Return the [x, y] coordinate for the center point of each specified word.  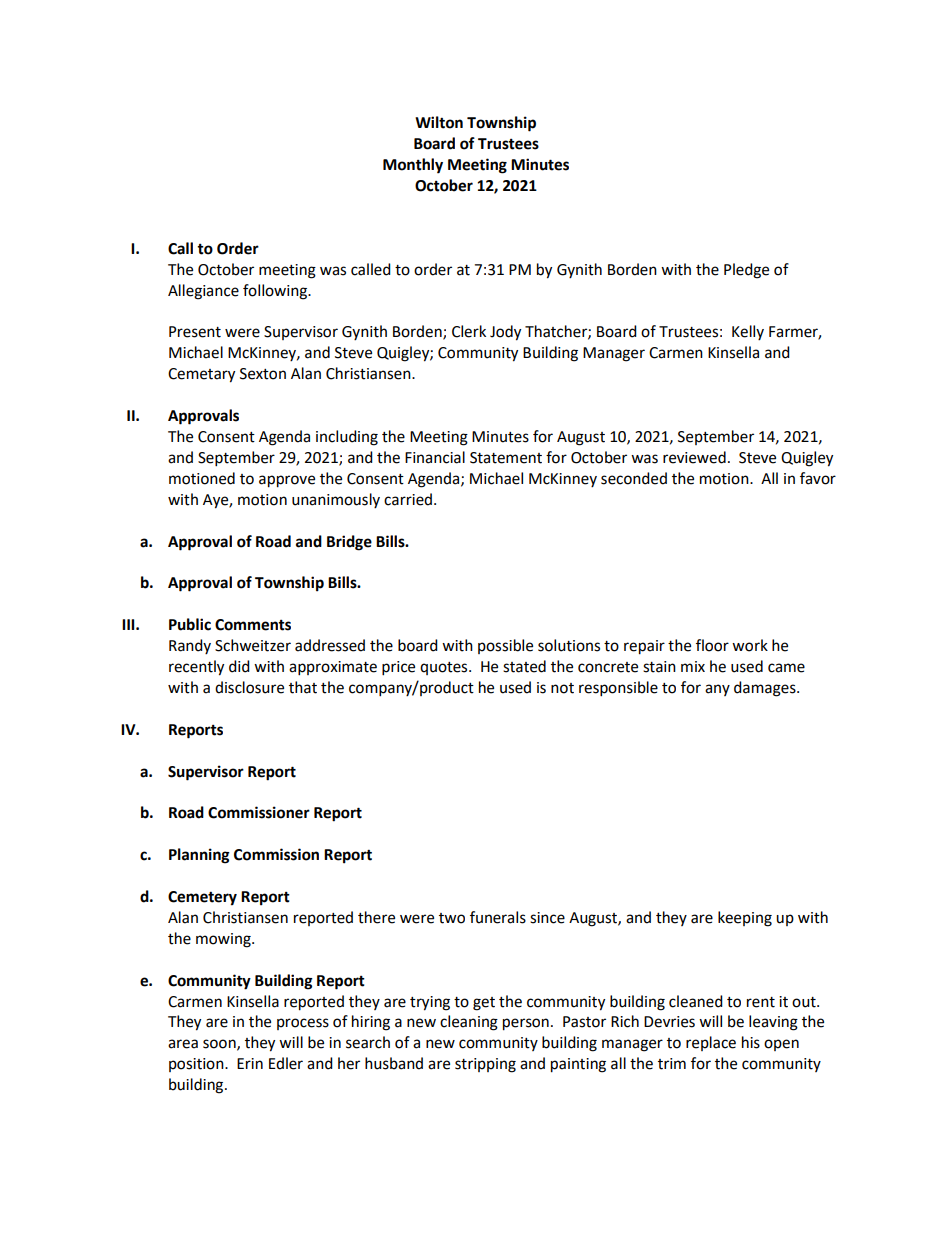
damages [766, 689]
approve [287, 481]
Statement [506, 458]
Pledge [746, 271]
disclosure [249, 687]
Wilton [439, 122]
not [562, 688]
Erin [250, 1063]
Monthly [413, 166]
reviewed [694, 457]
